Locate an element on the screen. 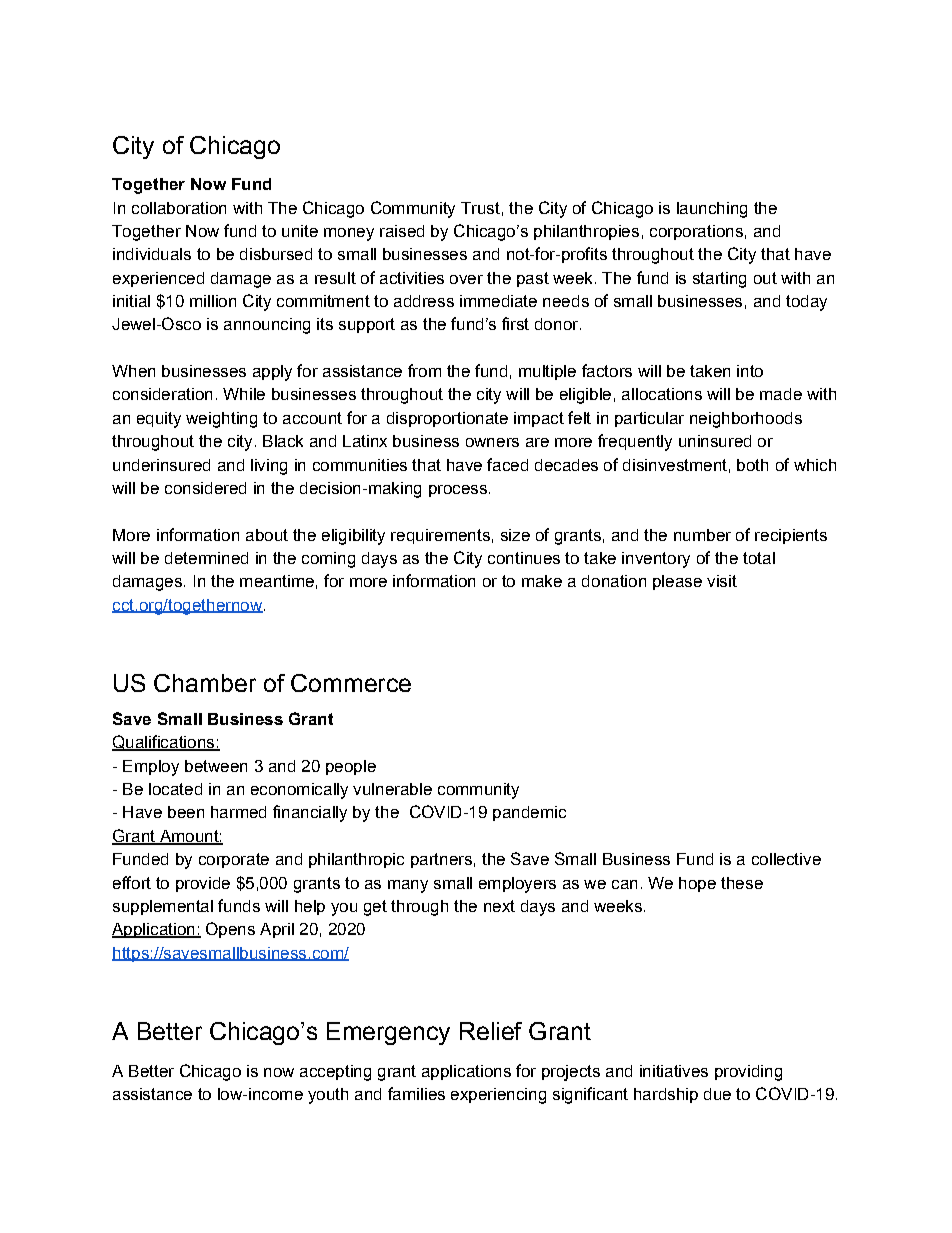  visit is located at coordinates (722, 581).
